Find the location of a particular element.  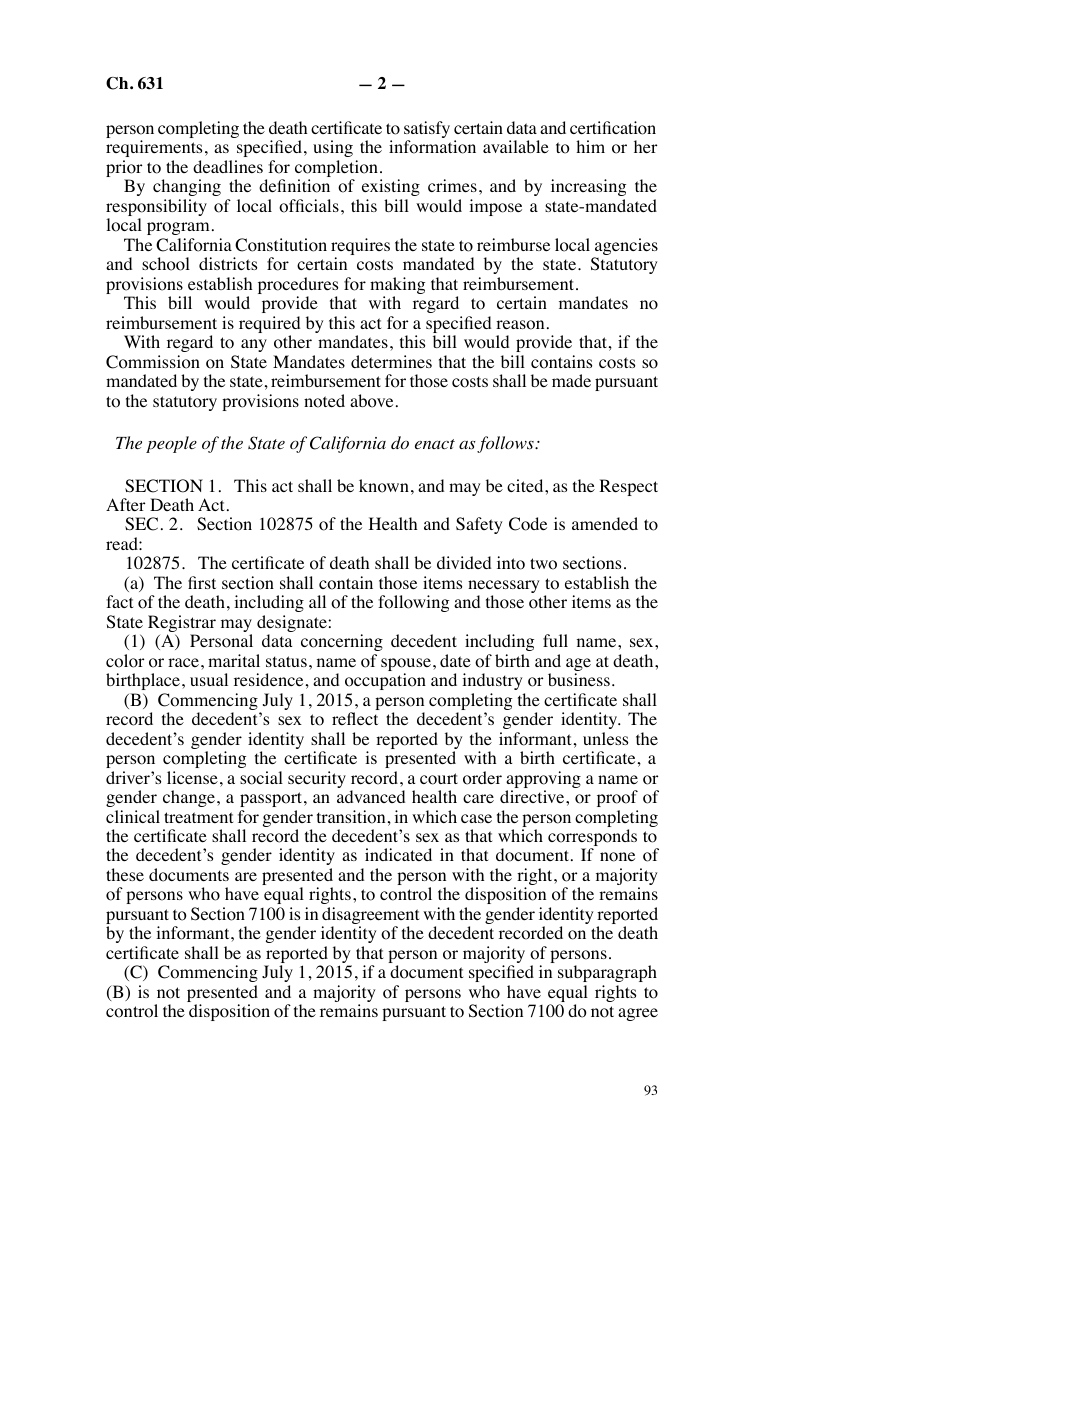

using is located at coordinates (333, 148).
